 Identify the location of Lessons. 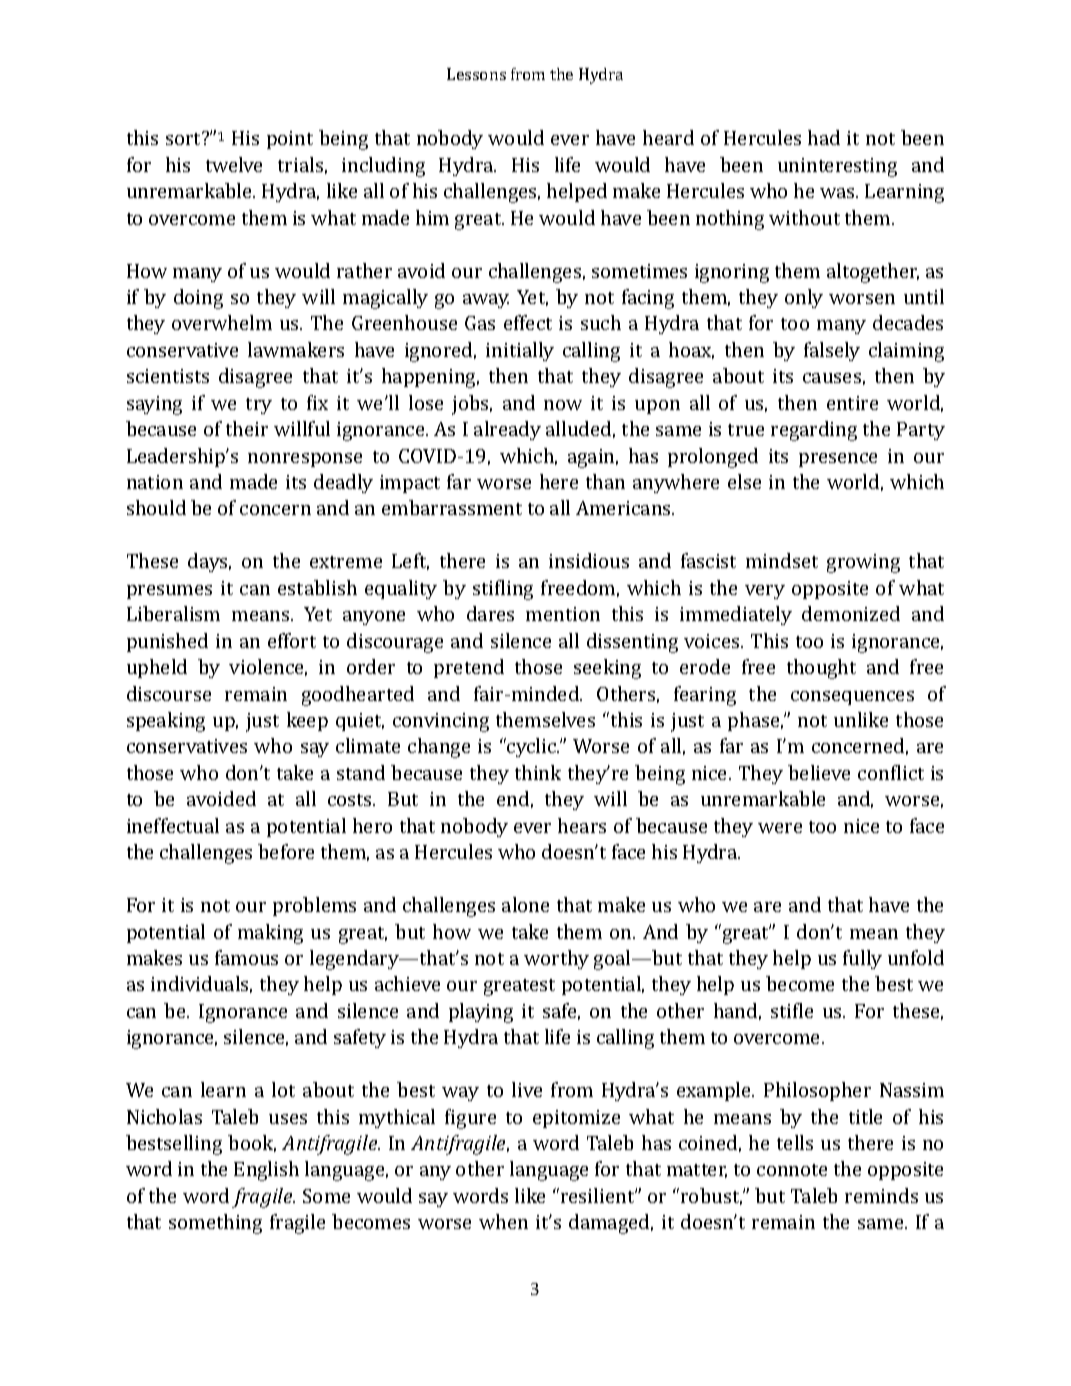
(476, 74).
